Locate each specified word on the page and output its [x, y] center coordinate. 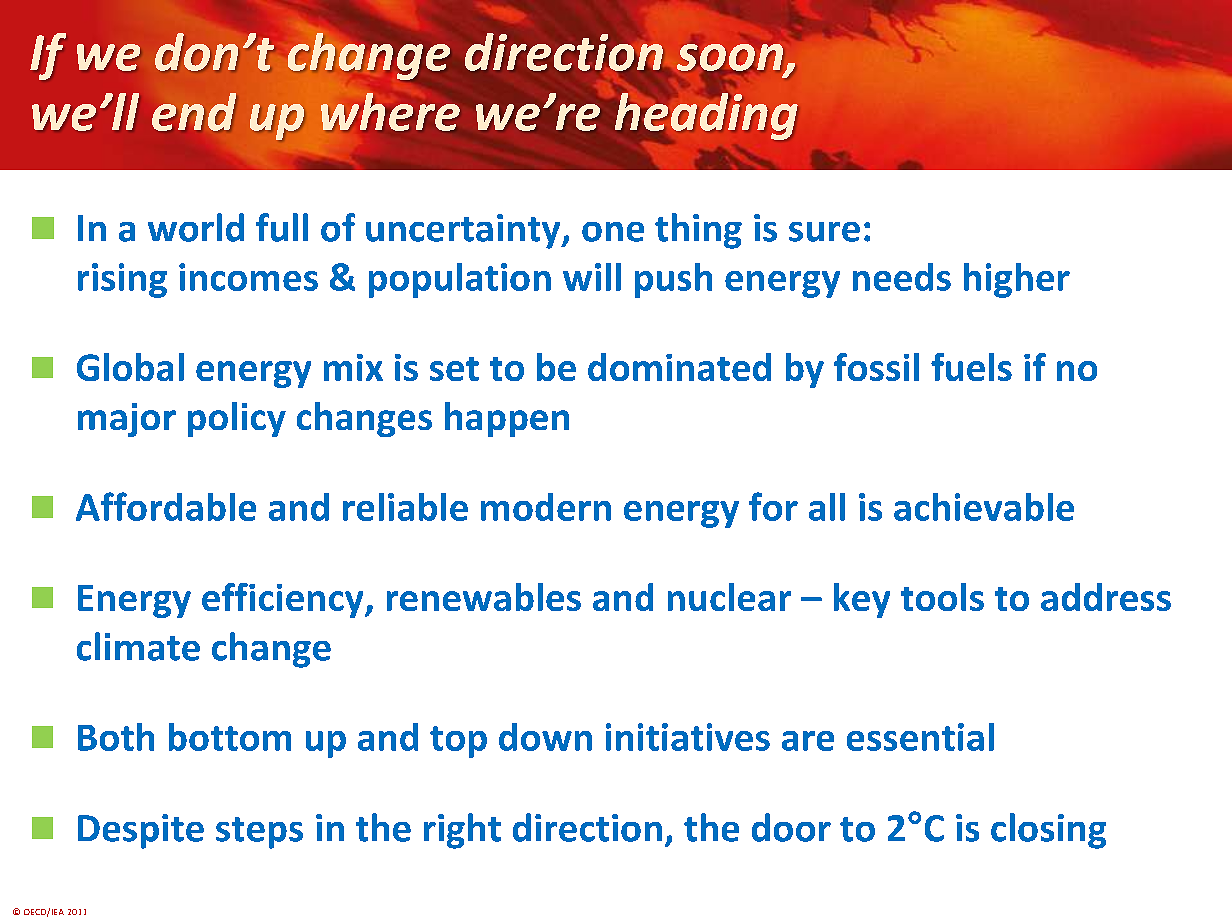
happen [507, 419]
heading [706, 116]
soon [730, 58]
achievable [984, 507]
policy [237, 419]
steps [259, 833]
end [194, 112]
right [462, 831]
